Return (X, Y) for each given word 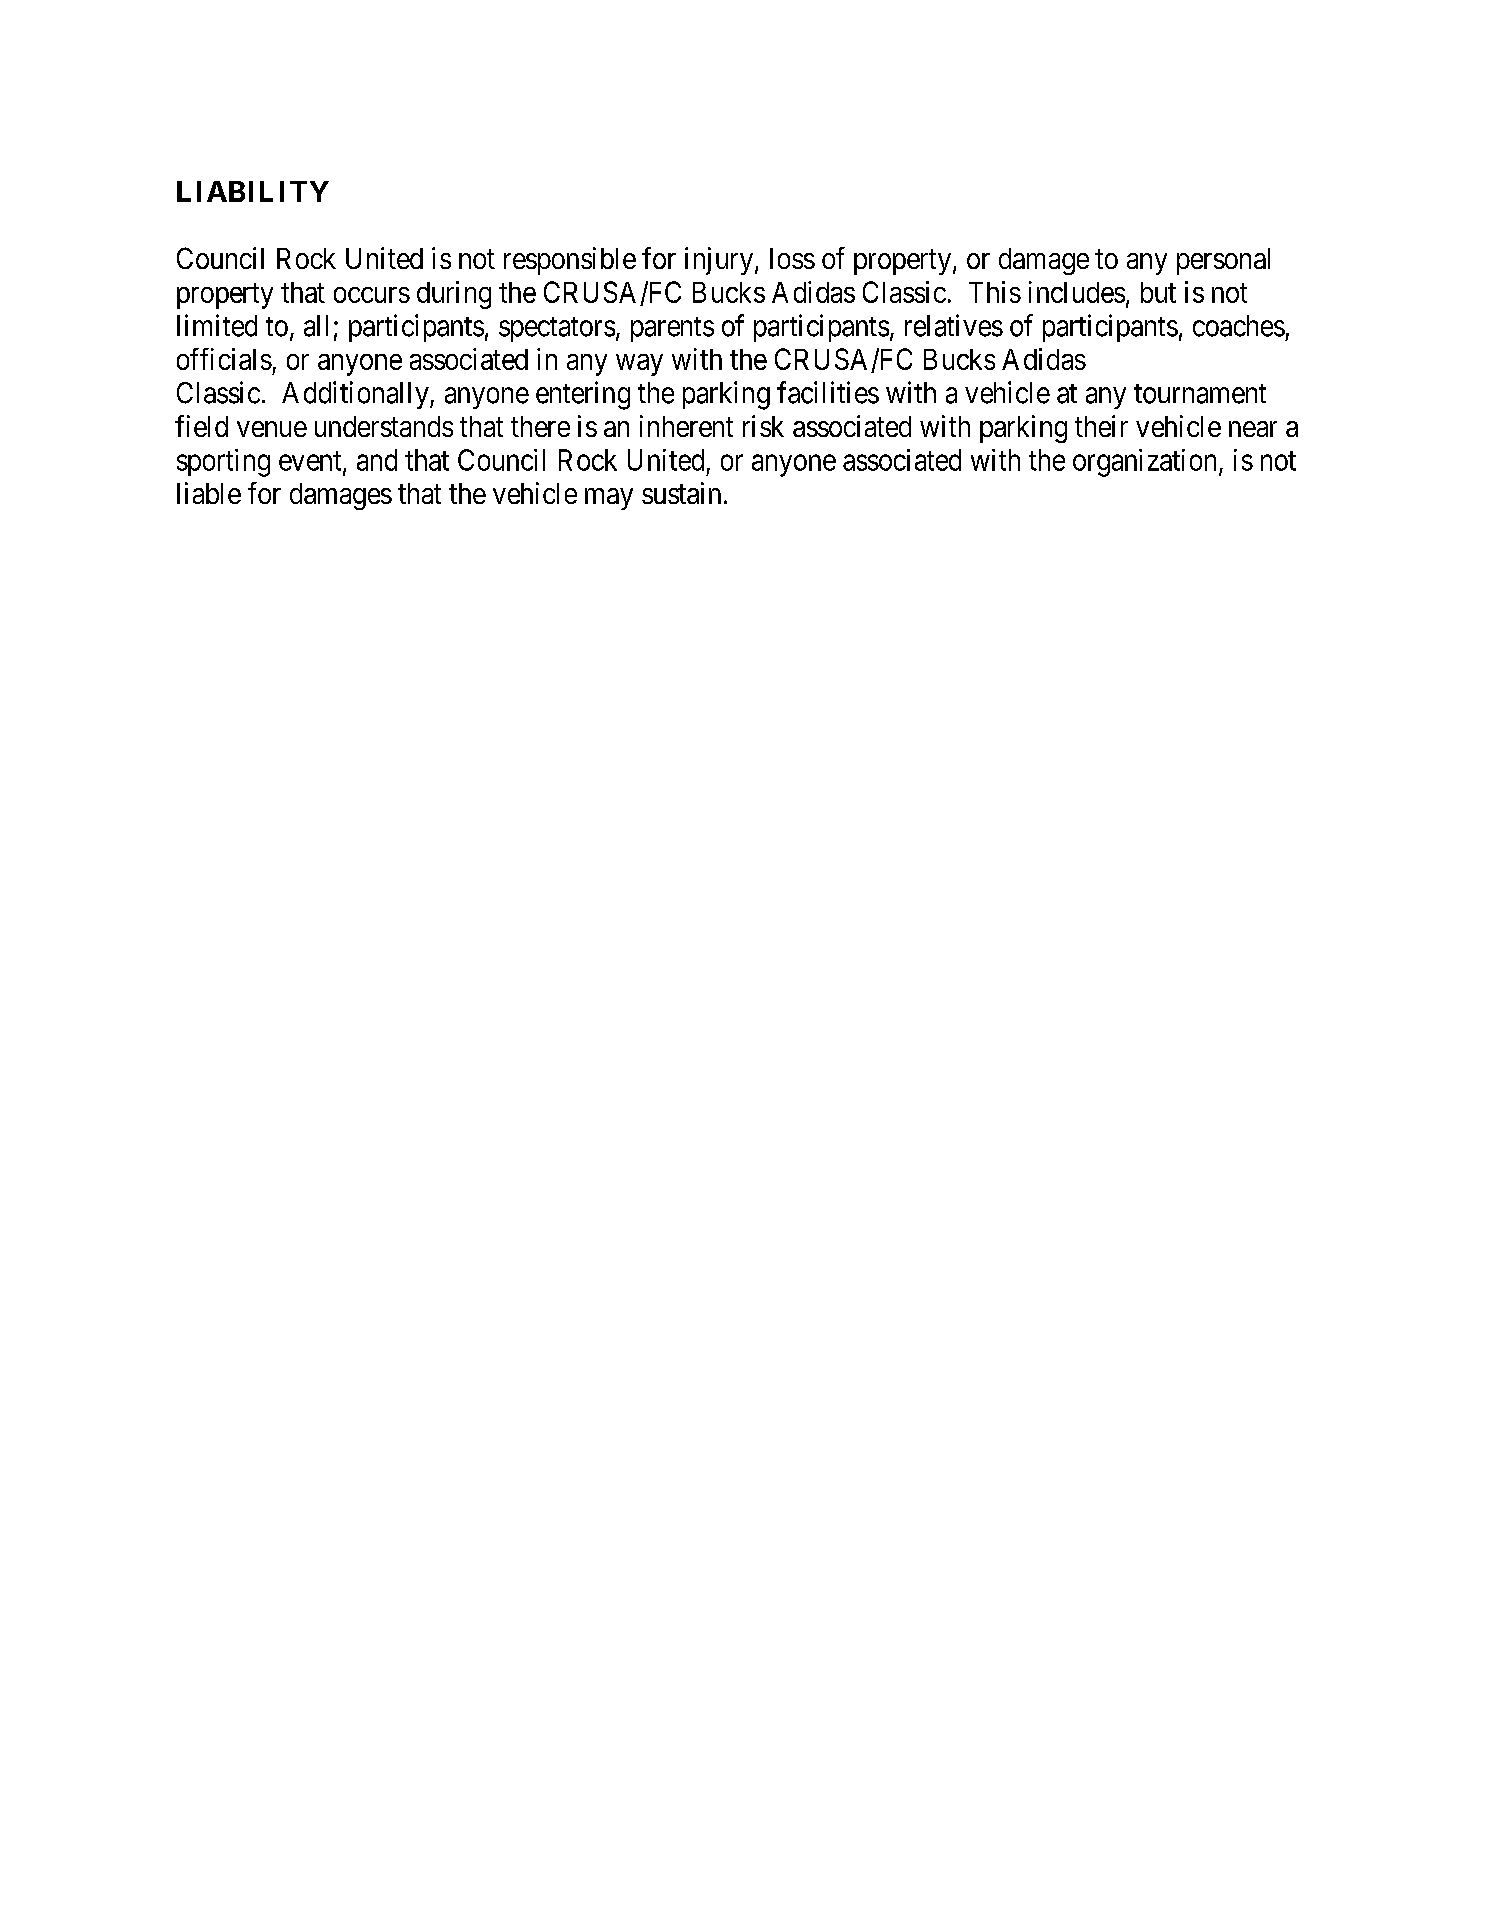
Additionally (356, 395)
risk (763, 426)
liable (209, 493)
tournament (1200, 394)
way (639, 365)
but (1158, 292)
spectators (557, 329)
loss (792, 258)
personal (1223, 261)
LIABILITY (253, 191)
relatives (954, 325)
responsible (570, 261)
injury (720, 261)
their (1101, 426)
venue (272, 429)
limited (217, 325)
